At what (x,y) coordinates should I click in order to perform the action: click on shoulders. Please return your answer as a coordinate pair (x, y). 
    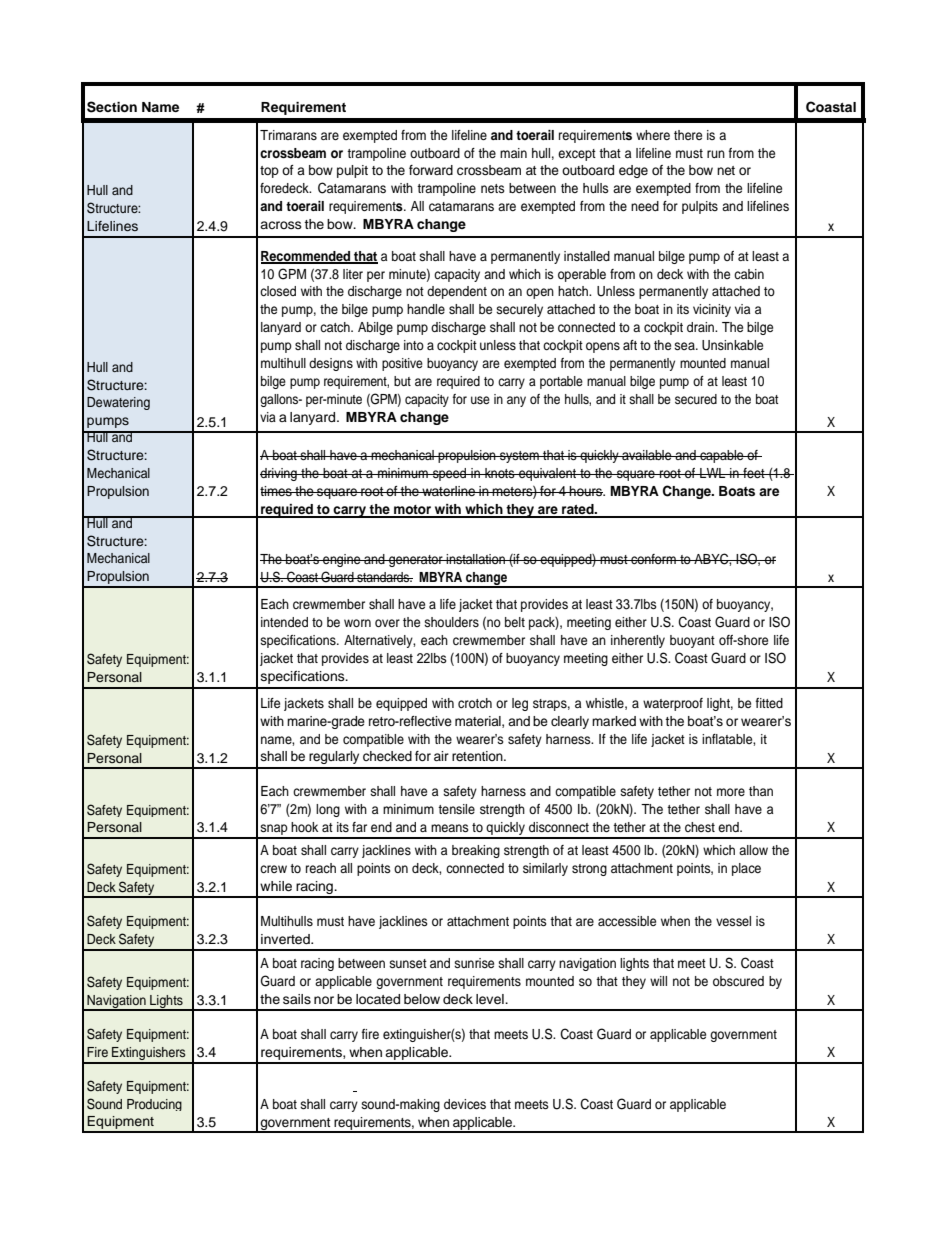
    Looking at the image, I should click on (451, 622).
